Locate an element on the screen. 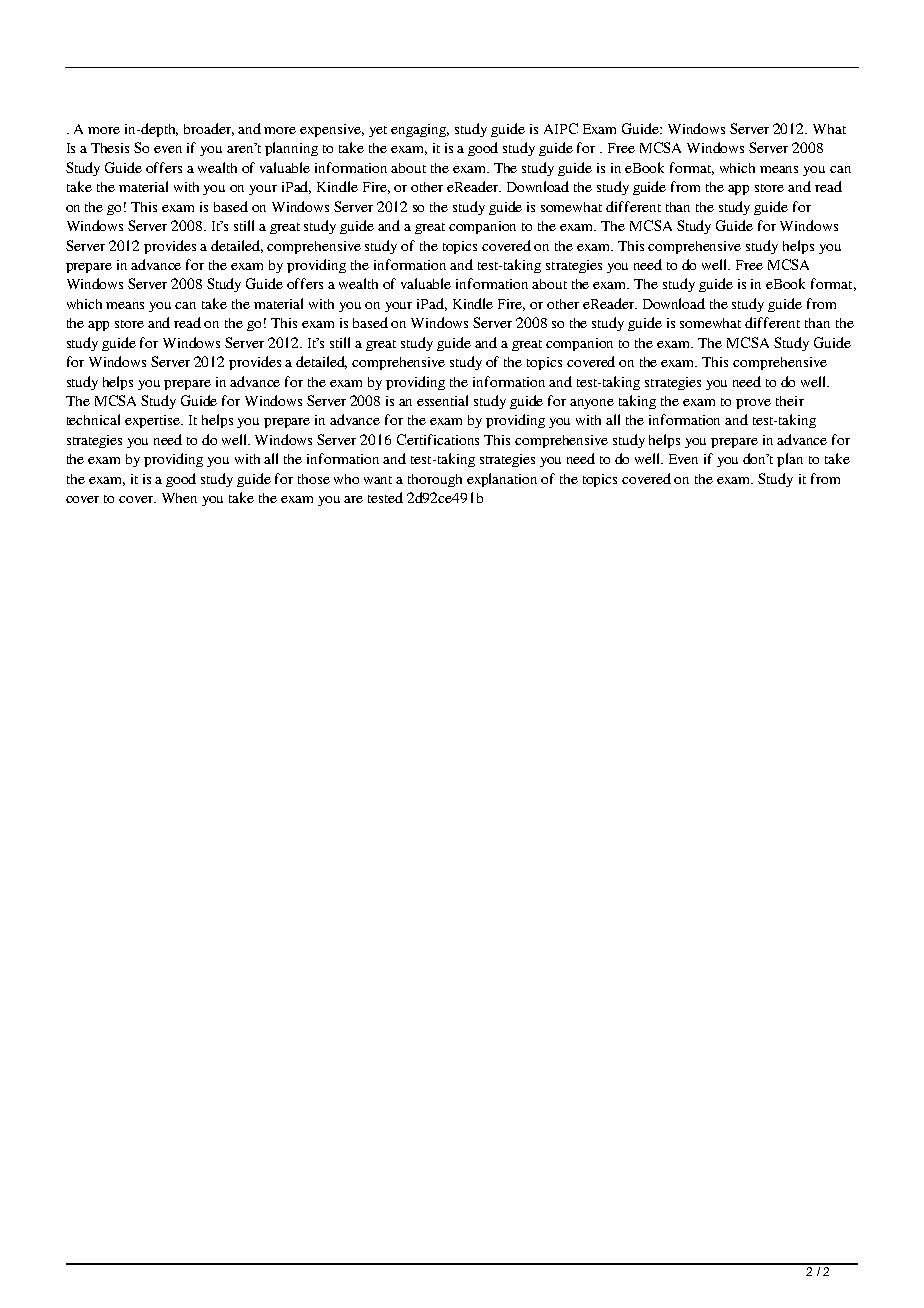 Image resolution: width=924 pixels, height=1308 pixels. Thesis is located at coordinates (110, 148).
